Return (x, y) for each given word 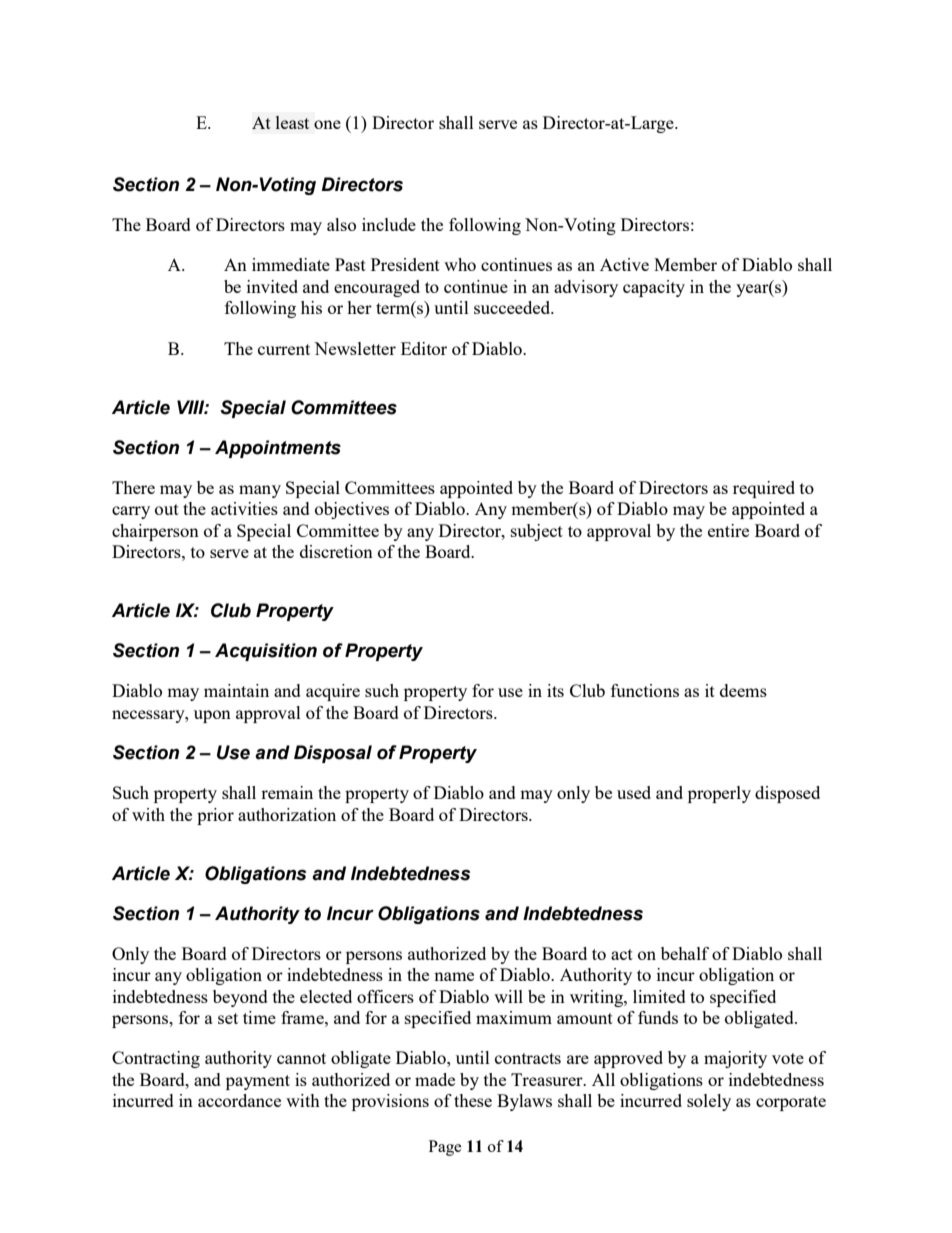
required (764, 489)
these (473, 1100)
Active (624, 264)
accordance (239, 1100)
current (284, 349)
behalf (685, 953)
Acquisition (266, 652)
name (454, 976)
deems (743, 690)
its (555, 690)
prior (215, 816)
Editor (424, 348)
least (292, 122)
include (389, 224)
